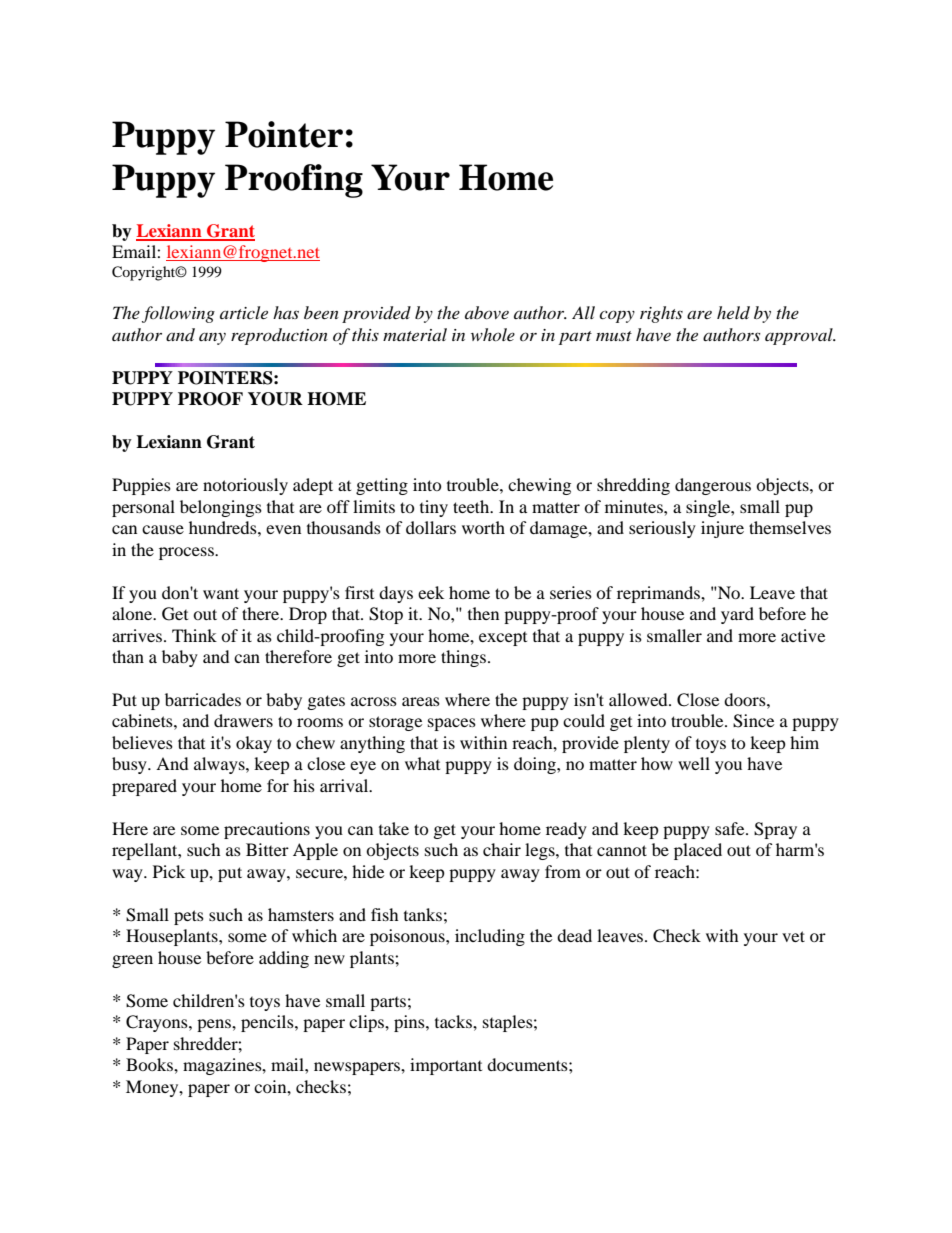 This screenshot has width=952, height=1233. Describe the element at coordinates (178, 314) in the screenshot. I see `following` at that location.
